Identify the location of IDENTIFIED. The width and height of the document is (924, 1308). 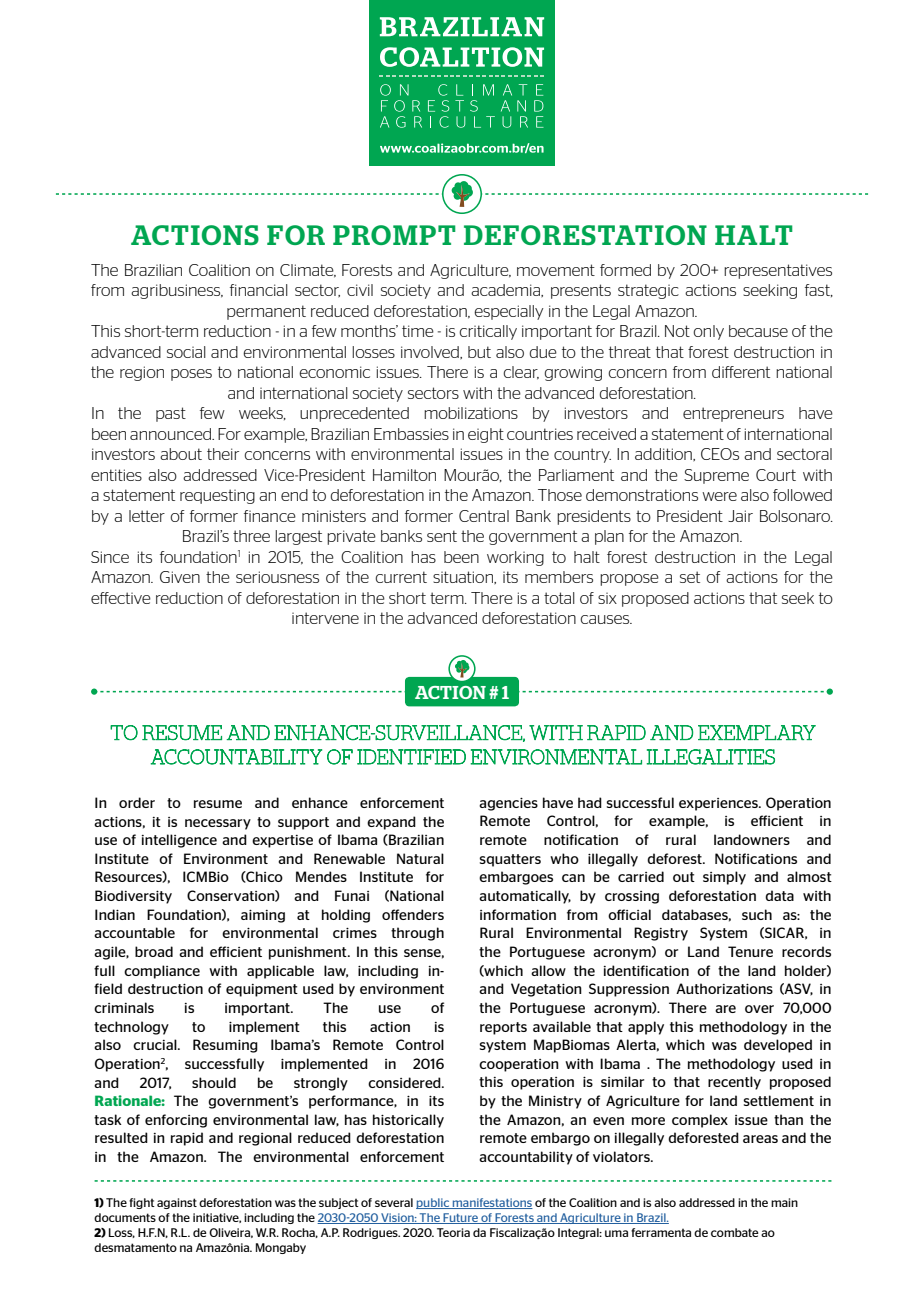
(411, 757).
